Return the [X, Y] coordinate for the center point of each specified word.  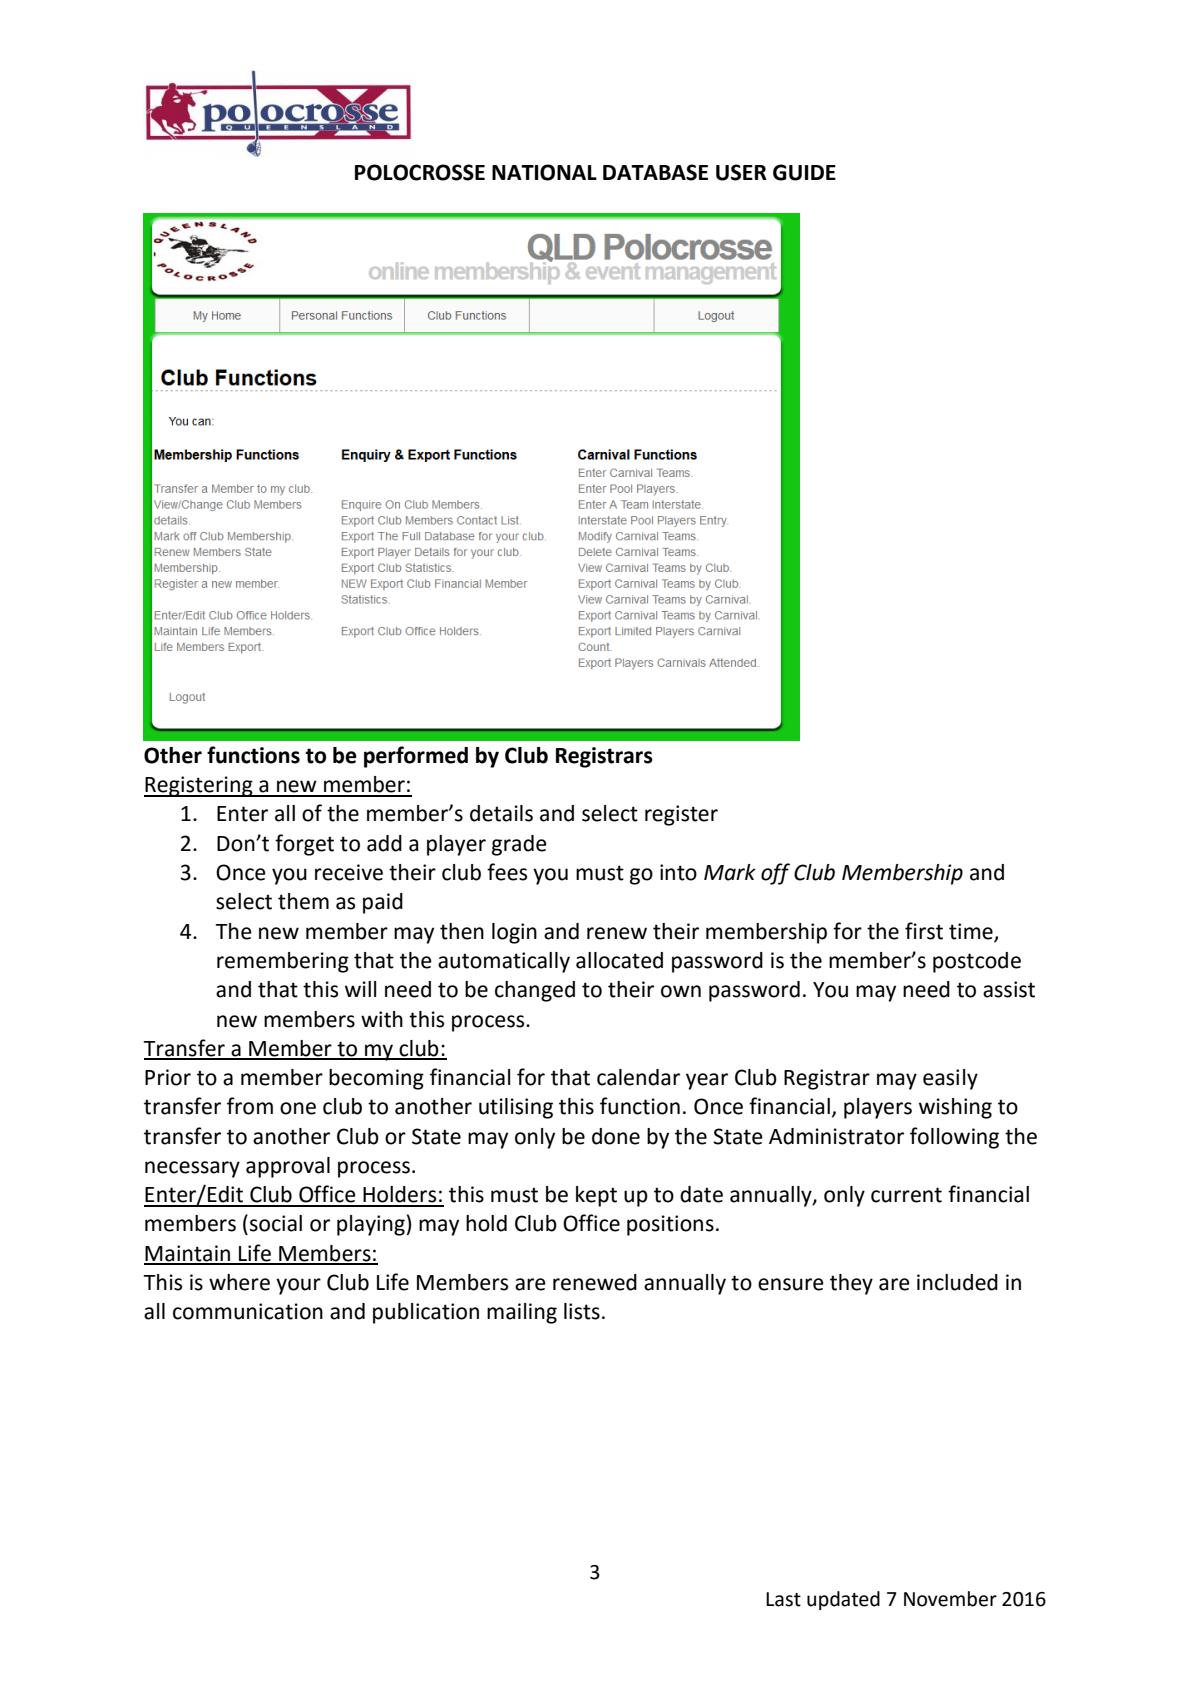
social [276, 1223]
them [303, 901]
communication [248, 1311]
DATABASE [655, 172]
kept [596, 1196]
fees [507, 872]
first [924, 931]
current [906, 1195]
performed [416, 757]
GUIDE [804, 172]
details [501, 813]
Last [783, 1599]
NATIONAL [544, 172]
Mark [730, 872]
